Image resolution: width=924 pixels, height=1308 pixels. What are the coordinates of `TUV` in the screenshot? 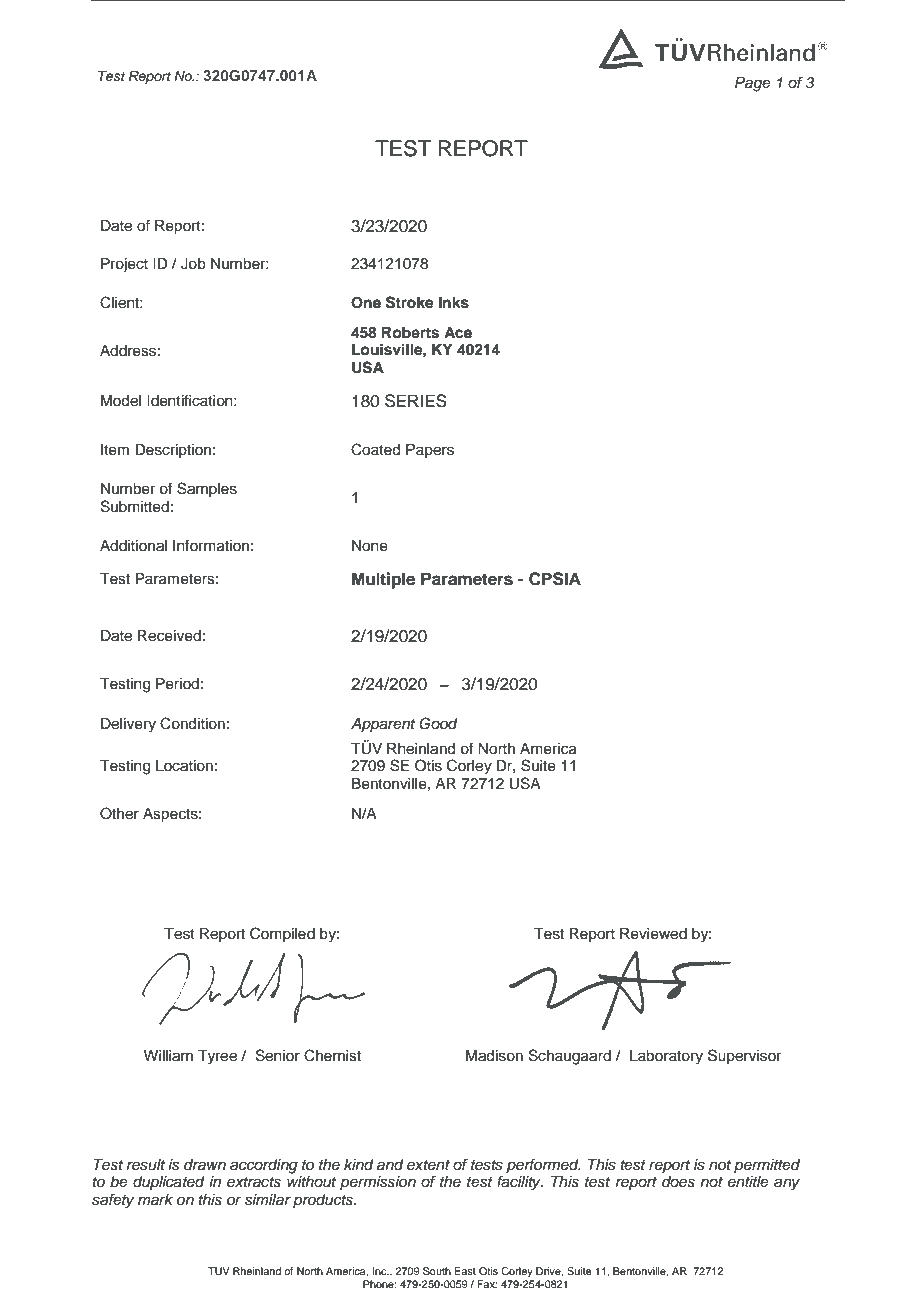 It's located at (219, 1271).
